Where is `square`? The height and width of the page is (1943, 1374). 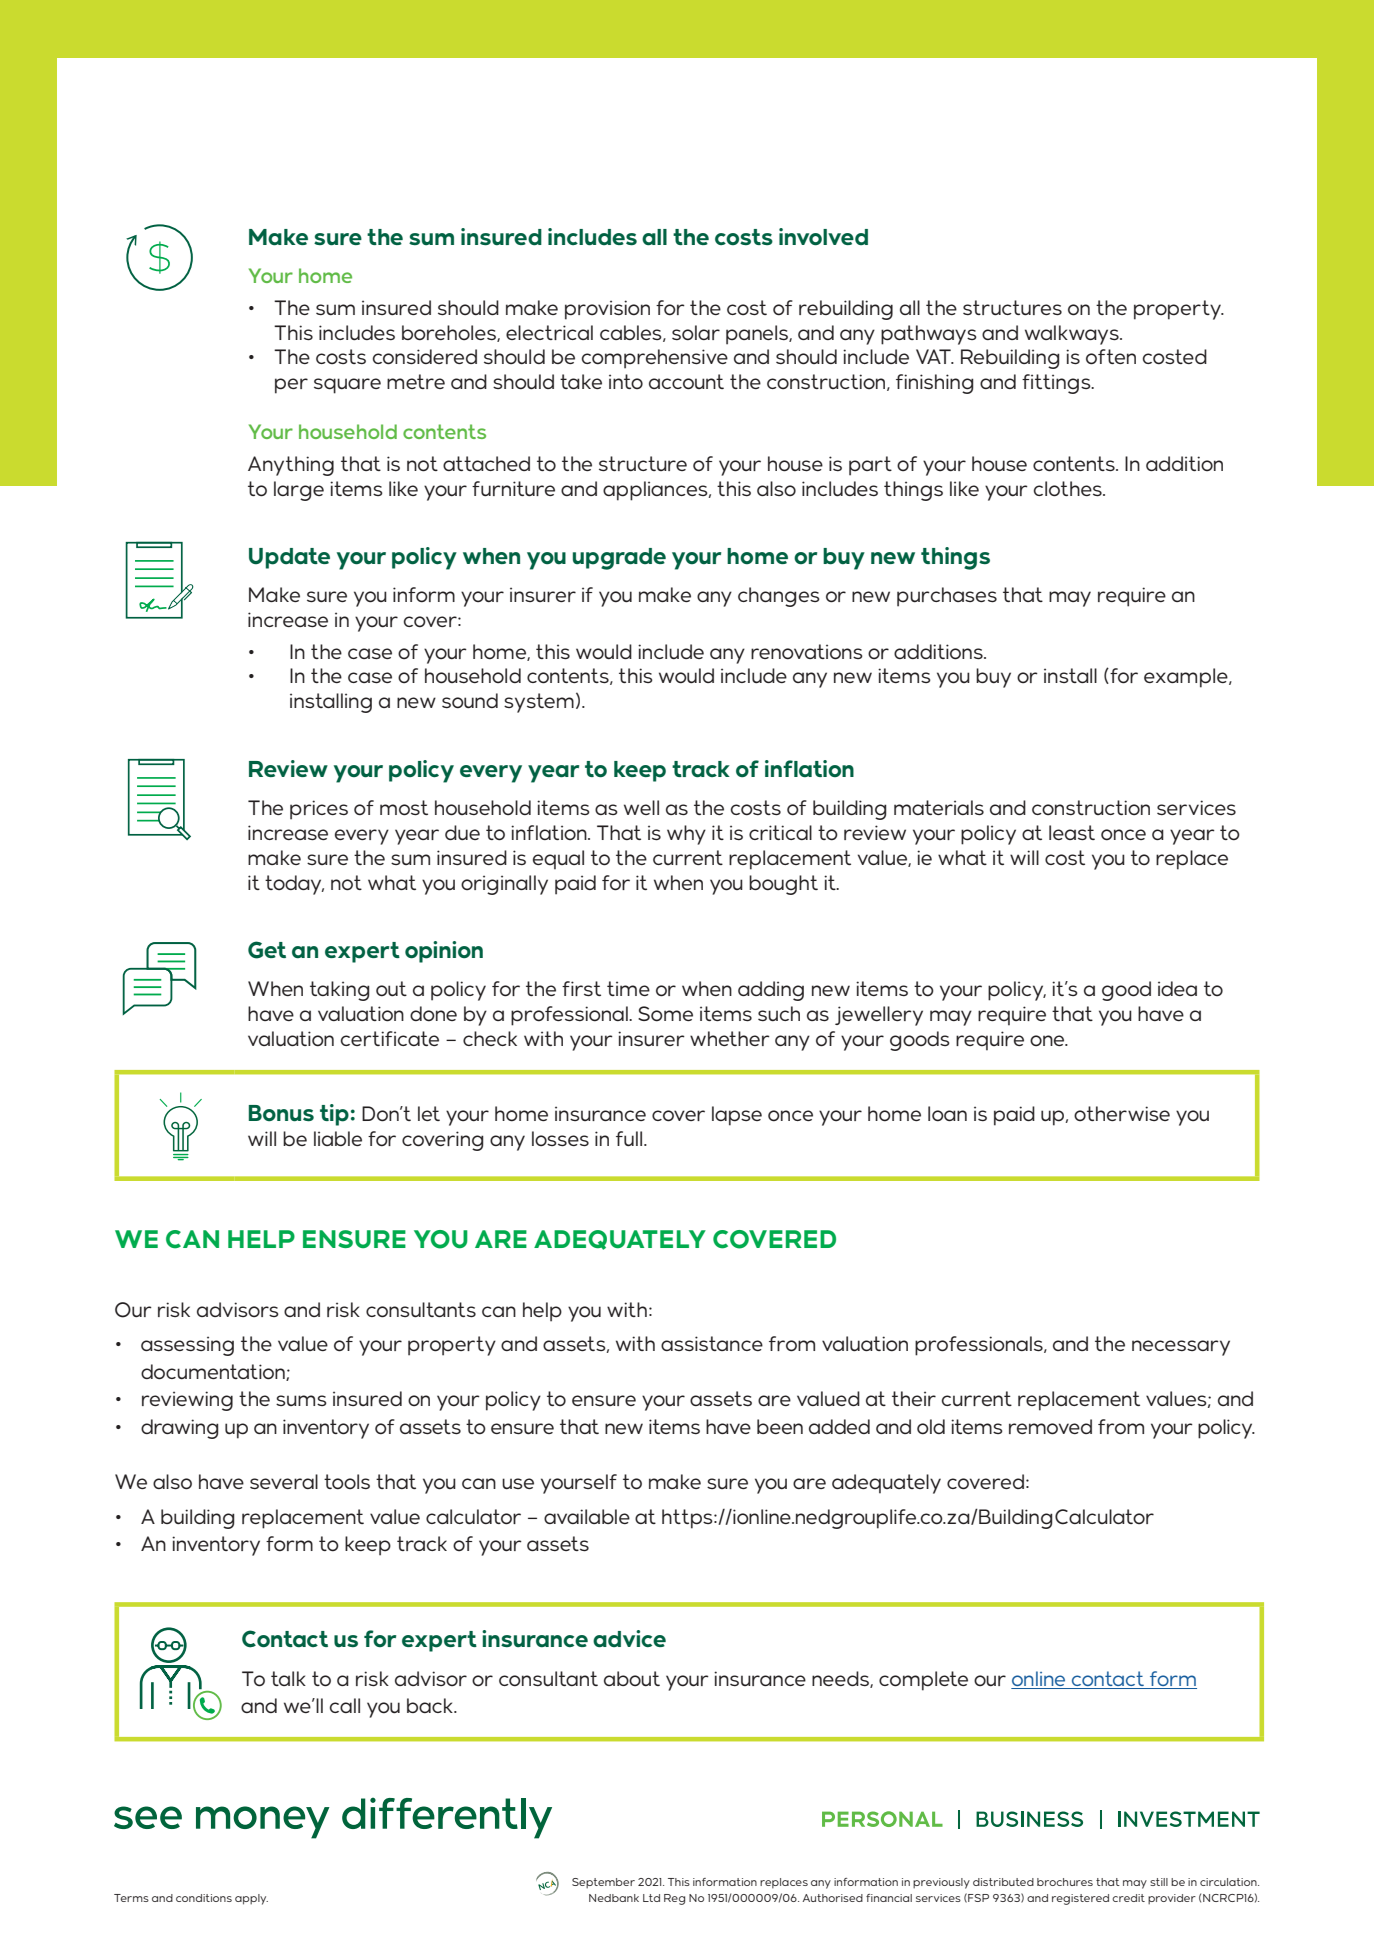
square is located at coordinates (347, 386).
